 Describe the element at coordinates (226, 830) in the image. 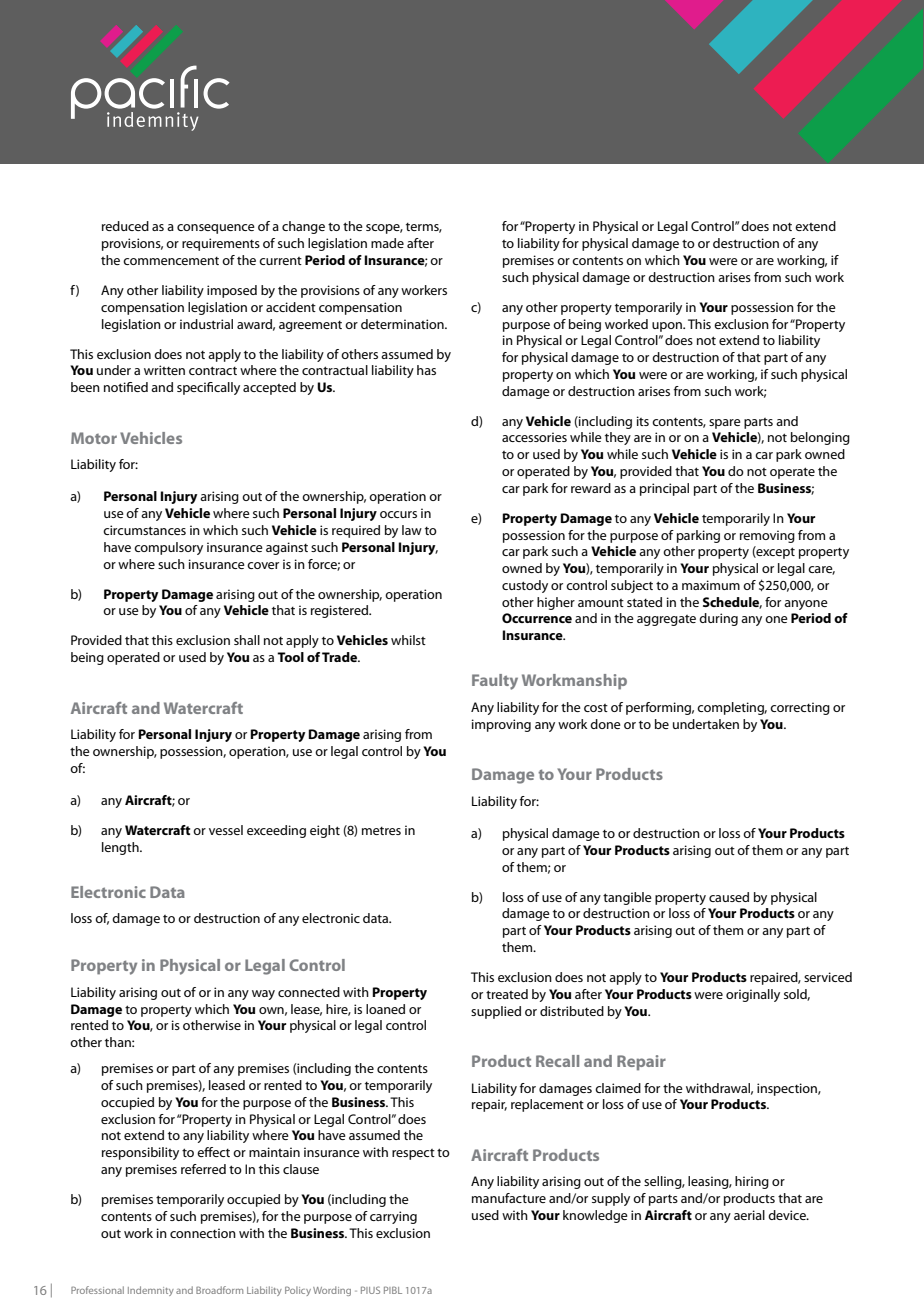

I see `vessel` at that location.
